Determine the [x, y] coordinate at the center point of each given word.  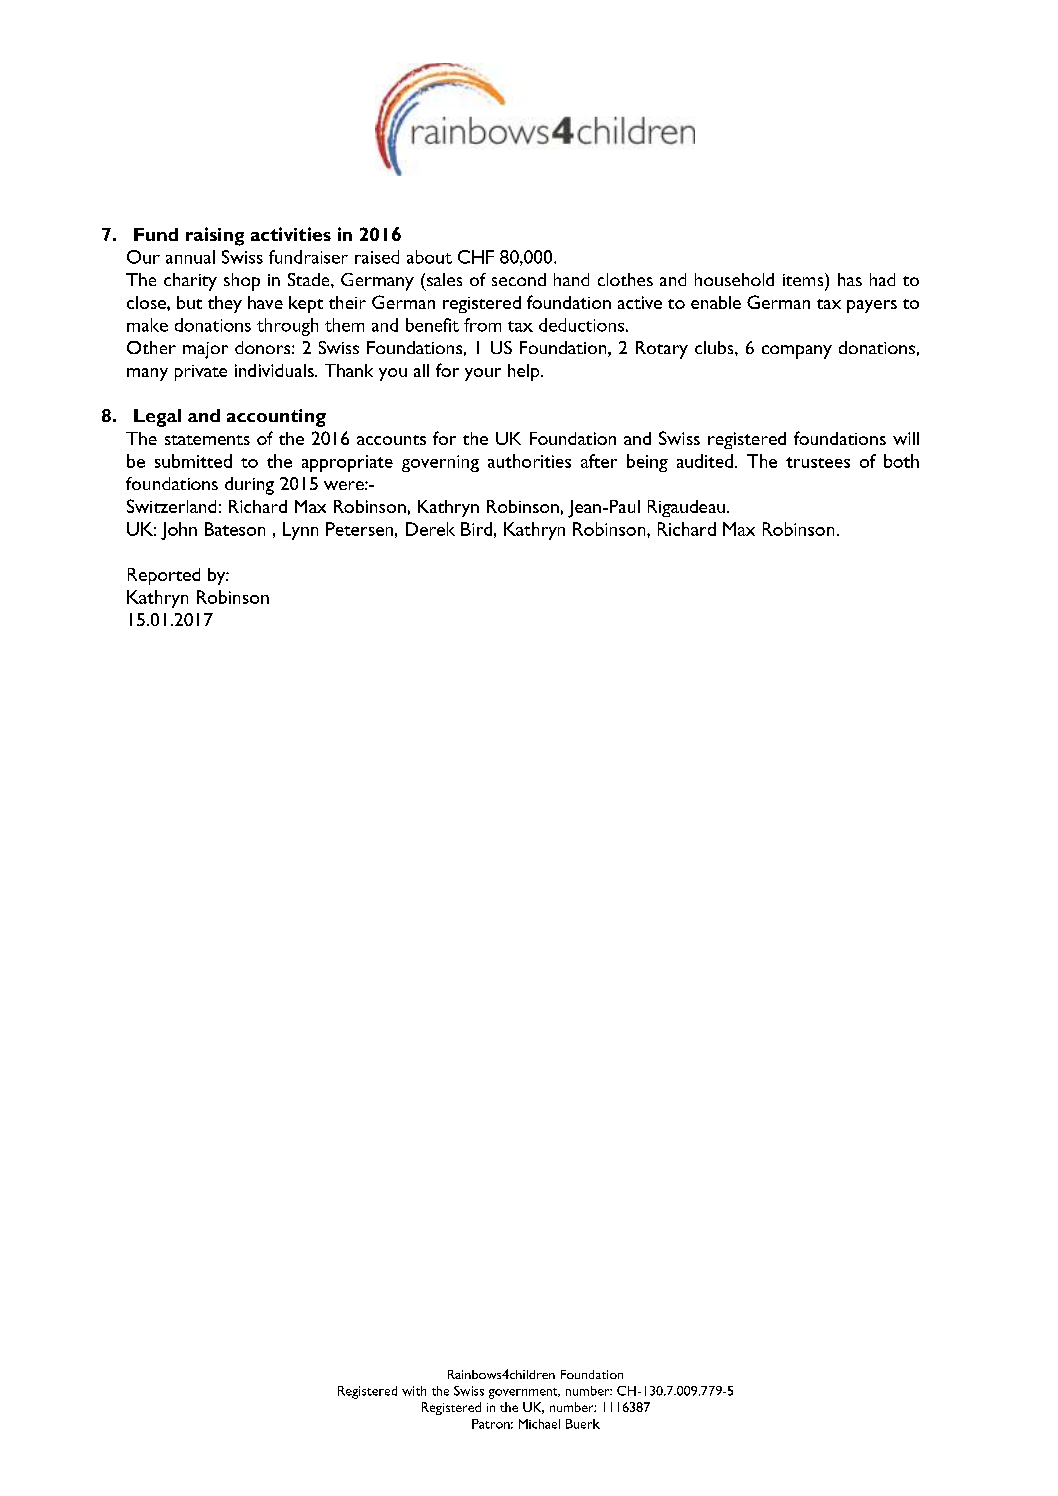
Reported [164, 576]
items [804, 279]
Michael [539, 1424]
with [414, 1391]
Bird [476, 529]
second [519, 279]
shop [242, 282]
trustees [818, 462]
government [524, 1393]
